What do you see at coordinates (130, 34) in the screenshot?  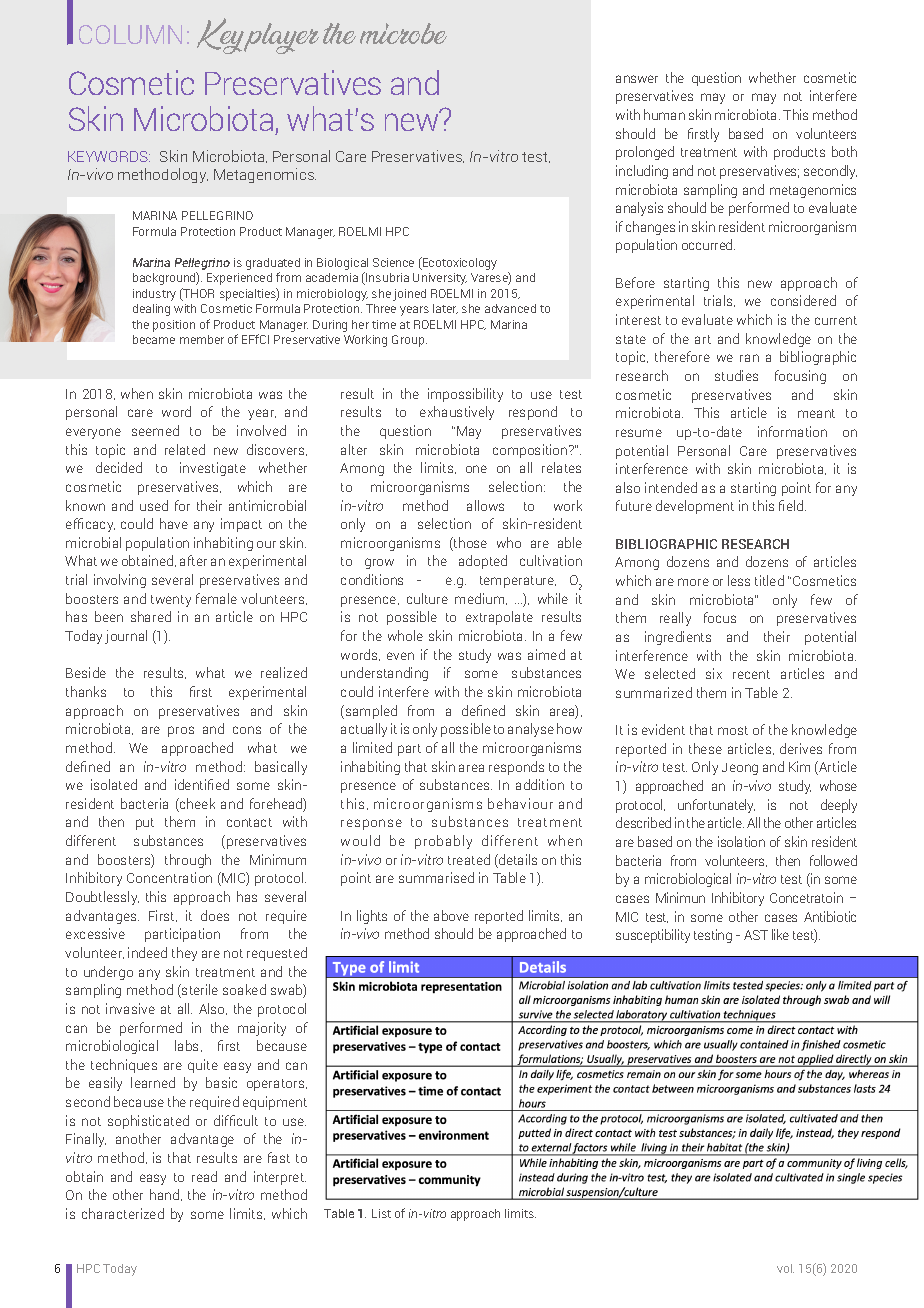 I see `COLUMN` at bounding box center [130, 34].
